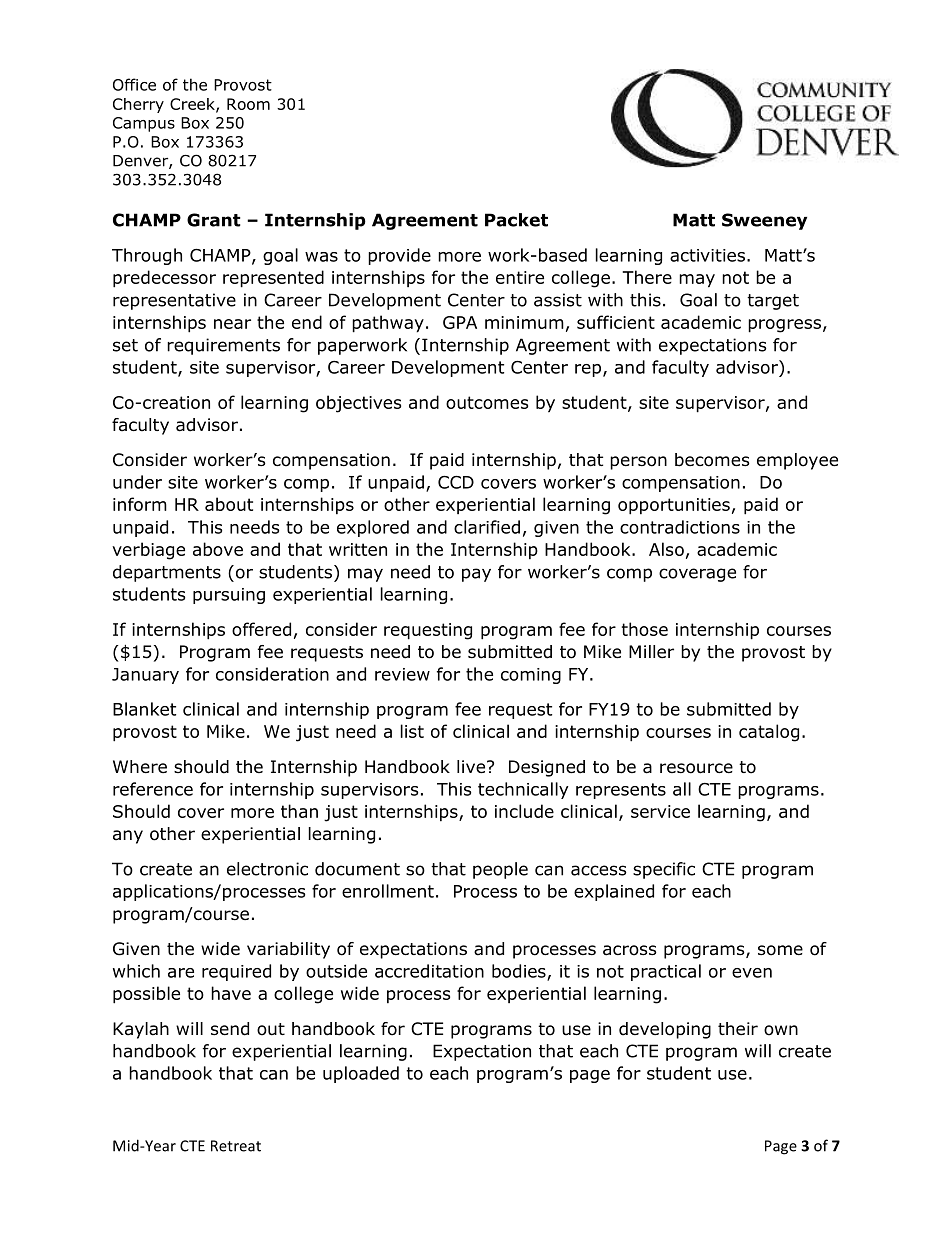 The image size is (952, 1233). Describe the element at coordinates (361, 1074) in the screenshot. I see `uploaded` at that location.
